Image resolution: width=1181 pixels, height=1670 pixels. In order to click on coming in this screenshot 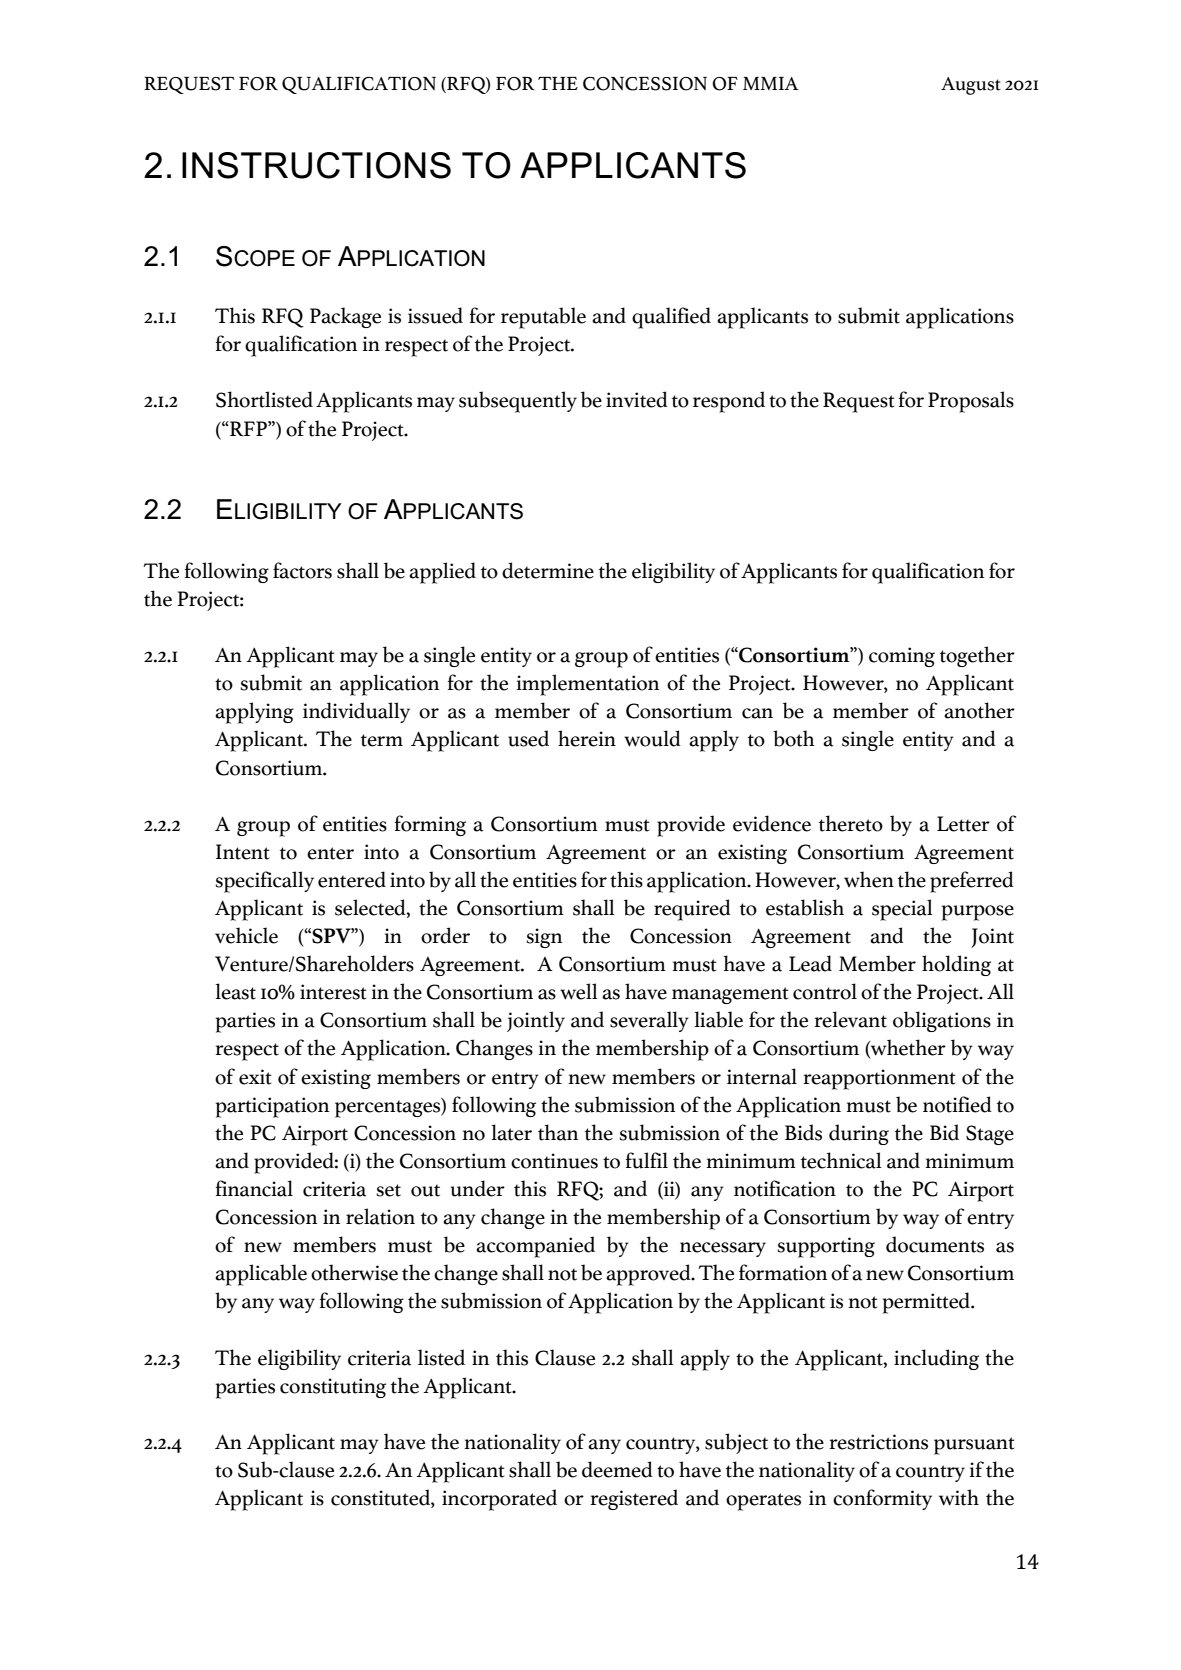, I will do `click(902, 657)`.
